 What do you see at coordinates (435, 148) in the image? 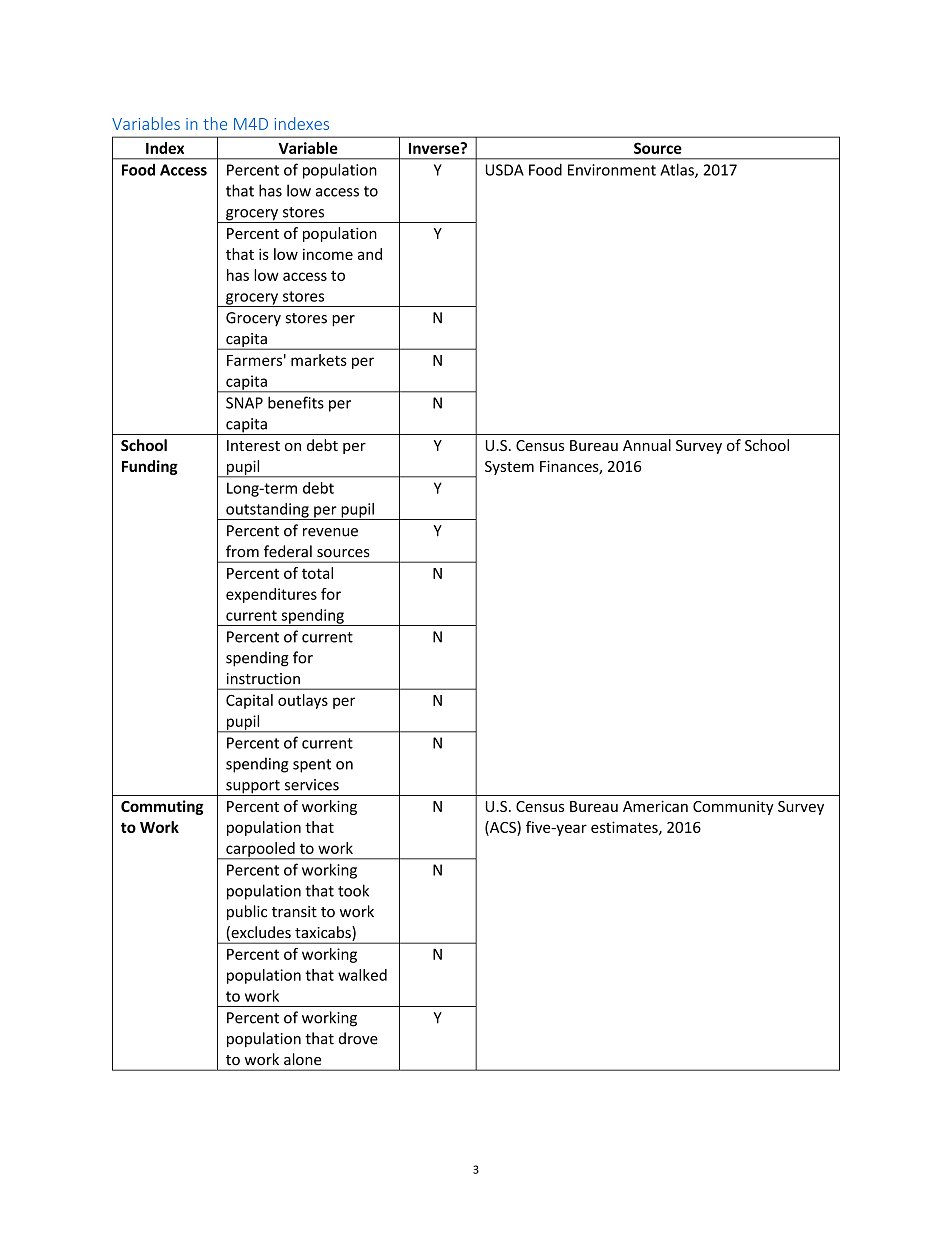
I see `Inverse` at bounding box center [435, 148].
